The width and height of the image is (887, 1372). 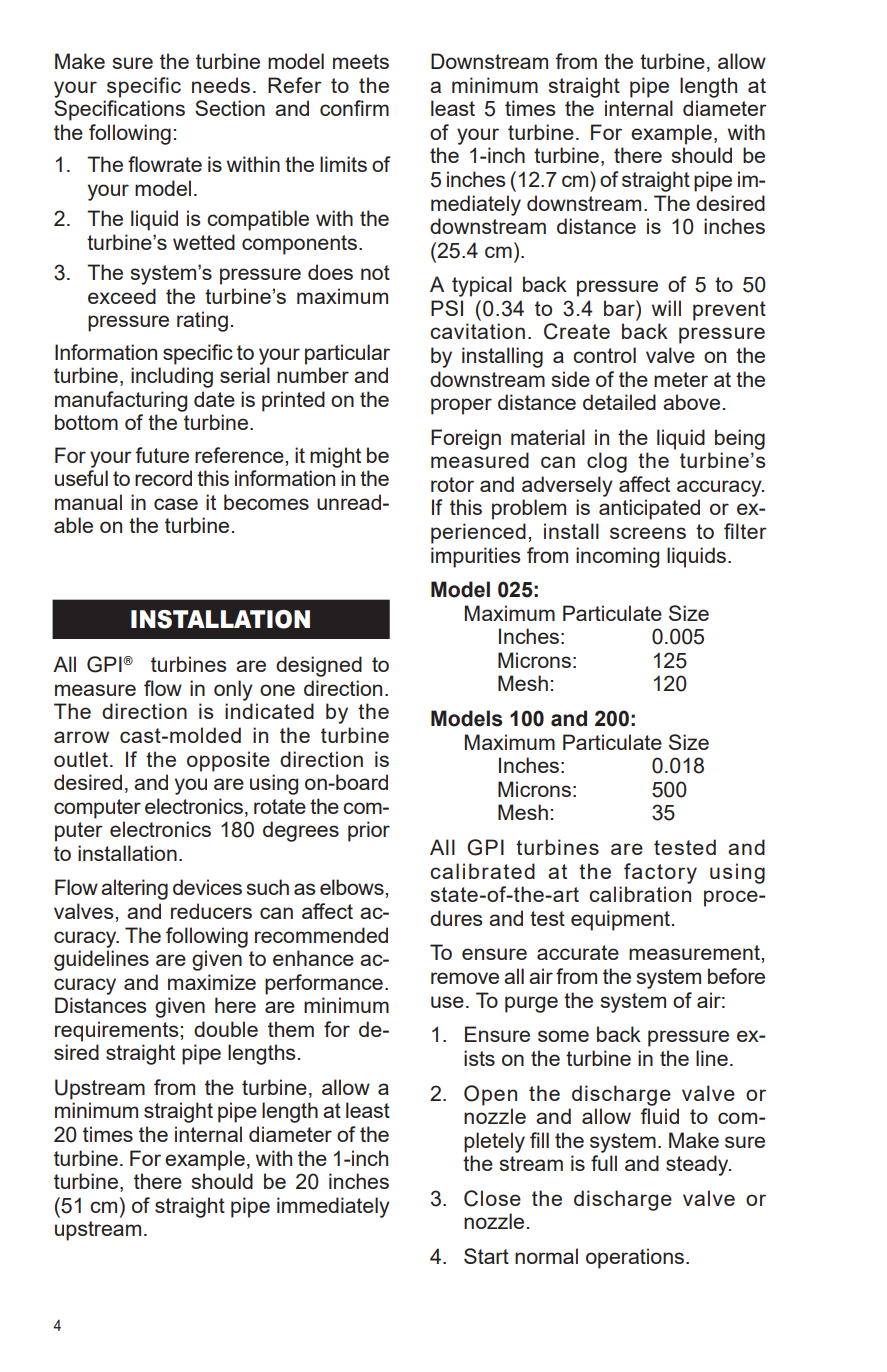 I want to click on needs, so click(x=221, y=85).
